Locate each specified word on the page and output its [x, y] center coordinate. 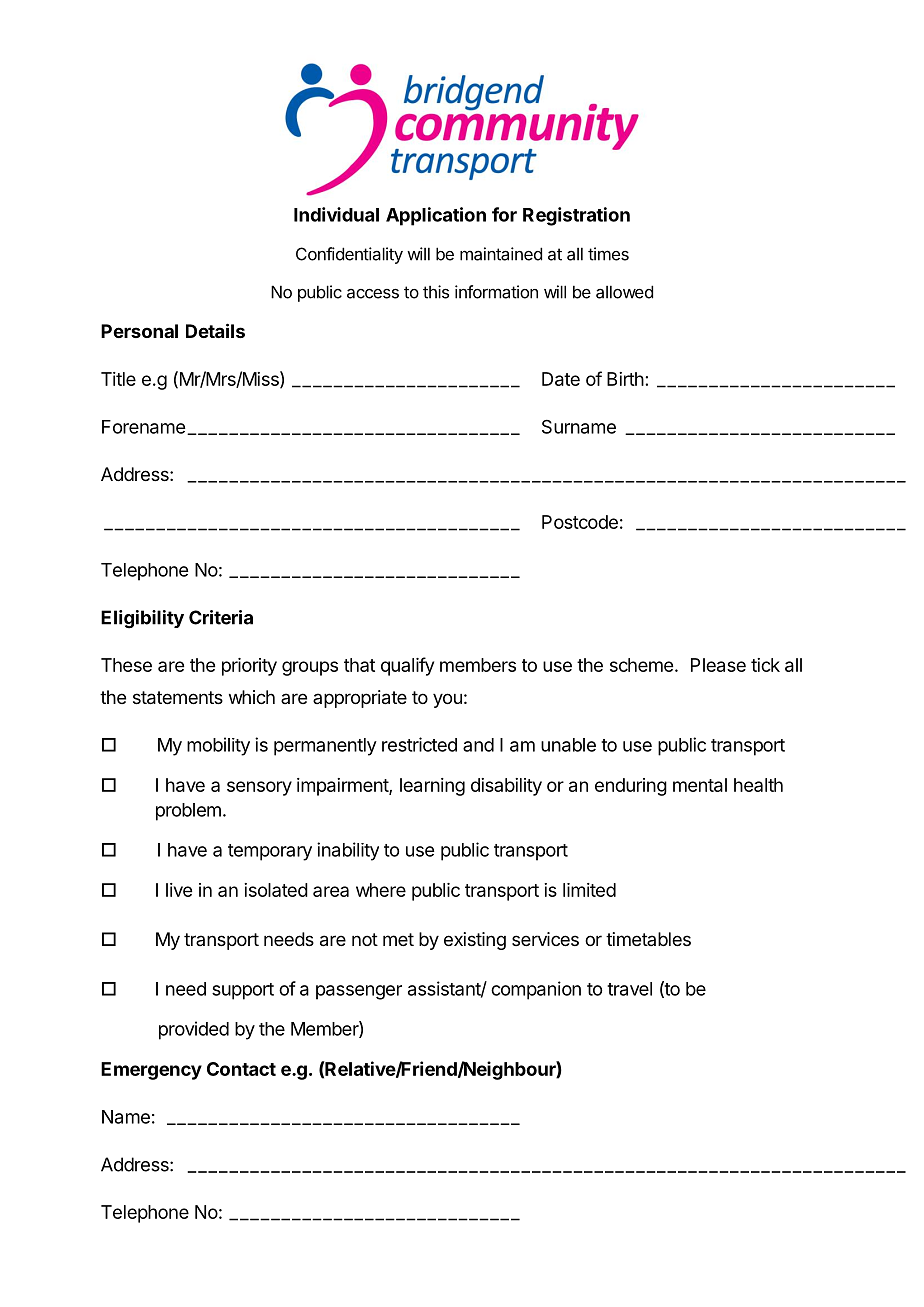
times [608, 254]
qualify [407, 666]
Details [215, 330]
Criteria [221, 617]
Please [718, 665]
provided [194, 1030]
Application [436, 216]
